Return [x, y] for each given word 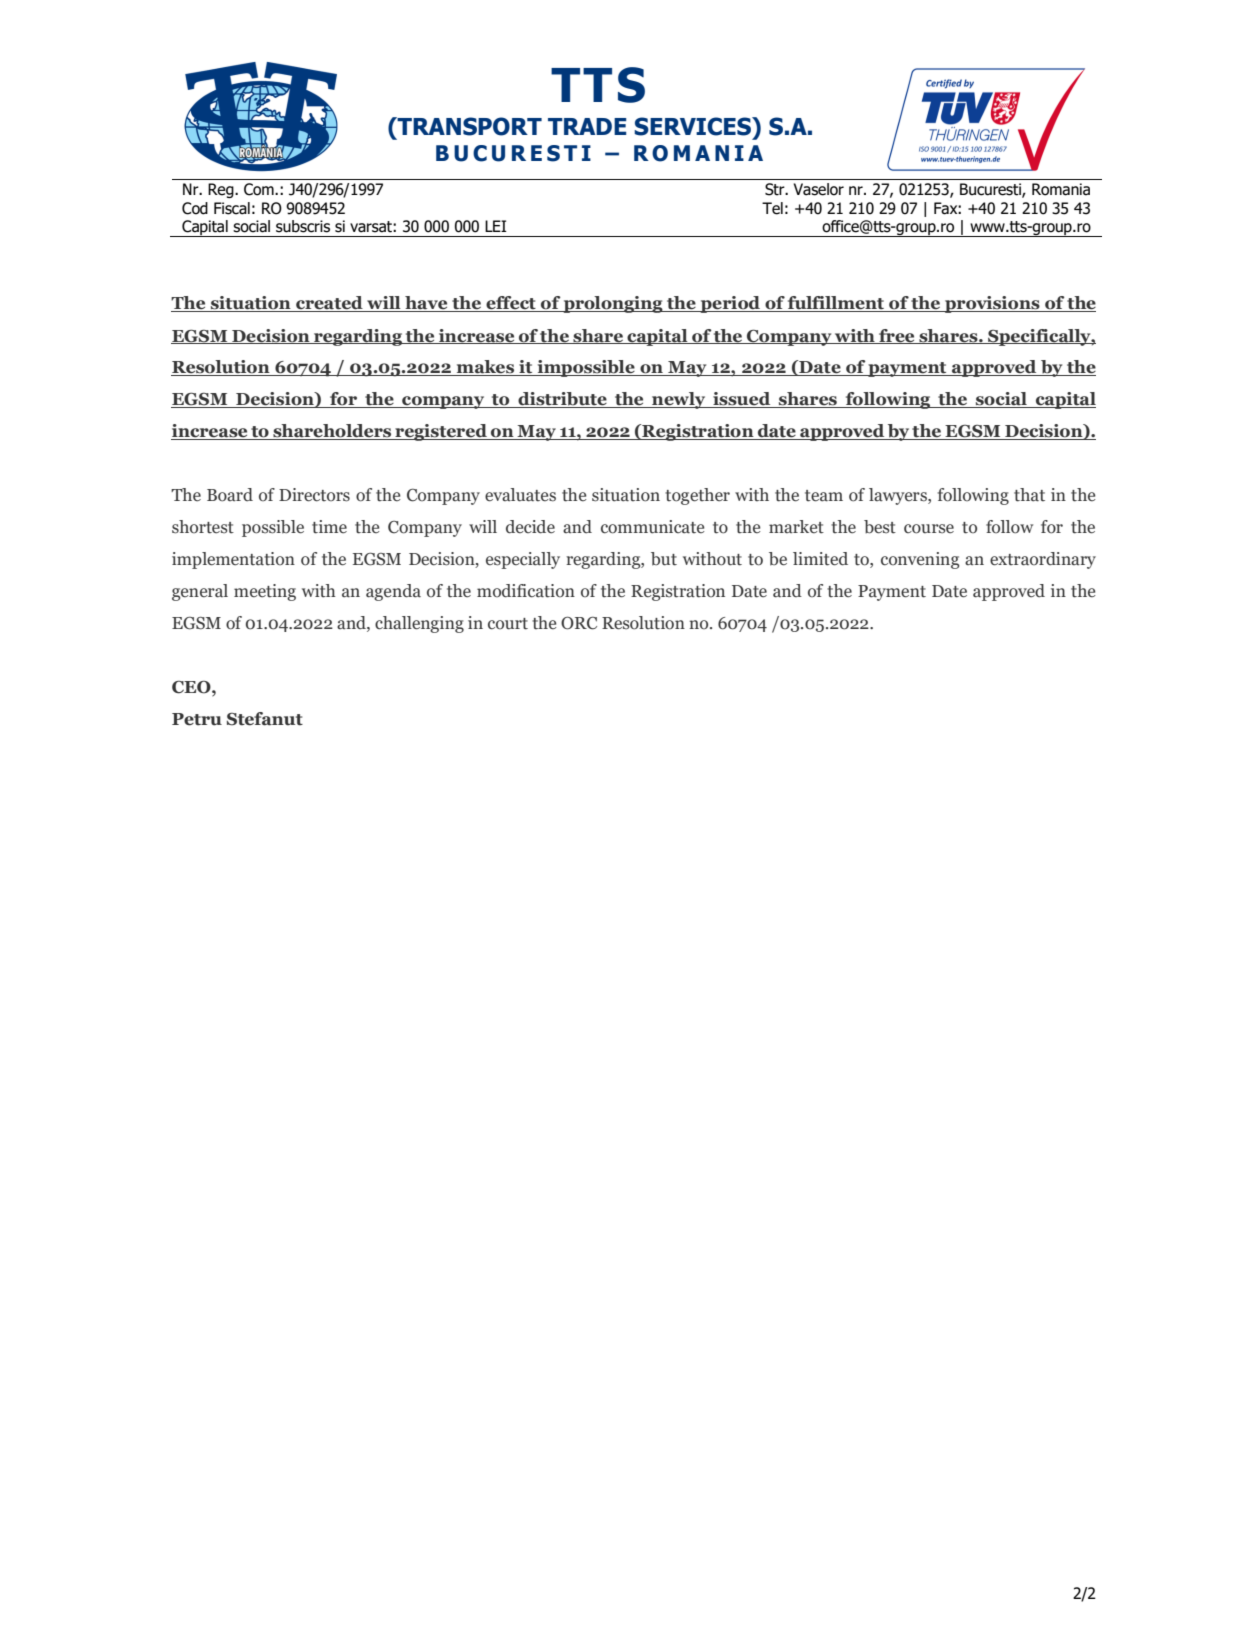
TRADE [587, 126]
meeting [265, 592]
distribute [562, 400]
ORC [579, 623]
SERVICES [694, 126]
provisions [992, 304]
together [697, 496]
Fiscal [232, 208]
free [897, 336]
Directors [314, 495]
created [329, 304]
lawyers [899, 496]
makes [485, 368]
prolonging [613, 304]
